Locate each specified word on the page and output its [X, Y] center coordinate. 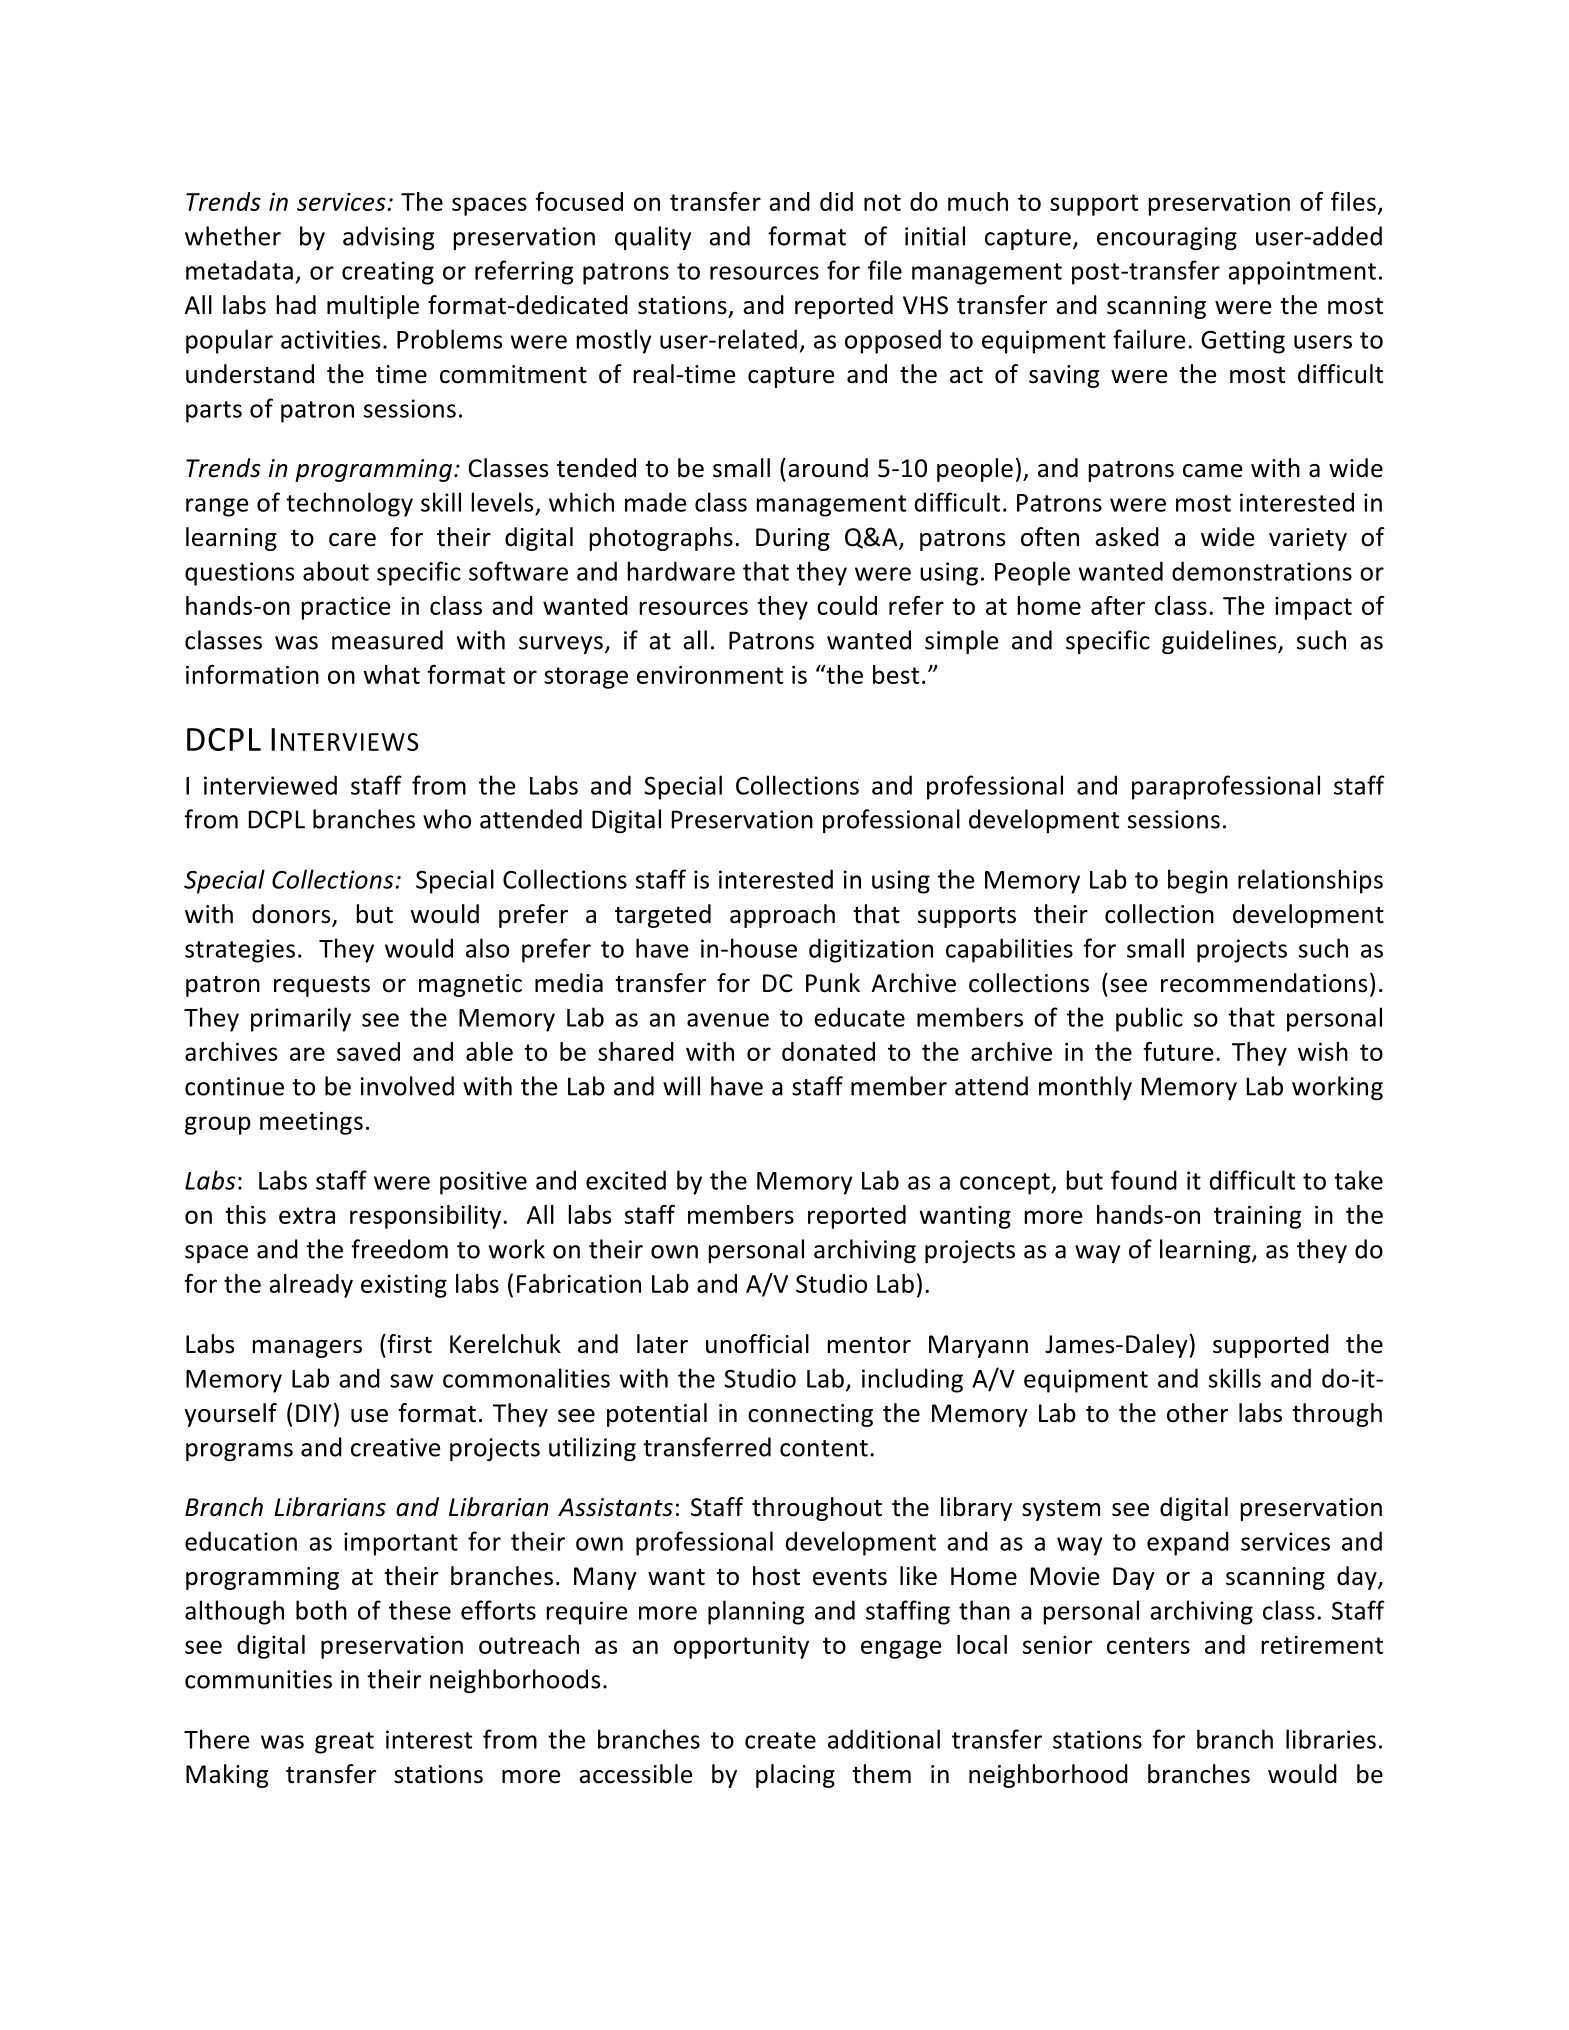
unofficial [757, 1344]
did [836, 201]
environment [710, 675]
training [1257, 1217]
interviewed [270, 785]
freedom [399, 1249]
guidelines [1220, 642]
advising [388, 238]
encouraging [1167, 238]
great [344, 1743]
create [780, 1740]
